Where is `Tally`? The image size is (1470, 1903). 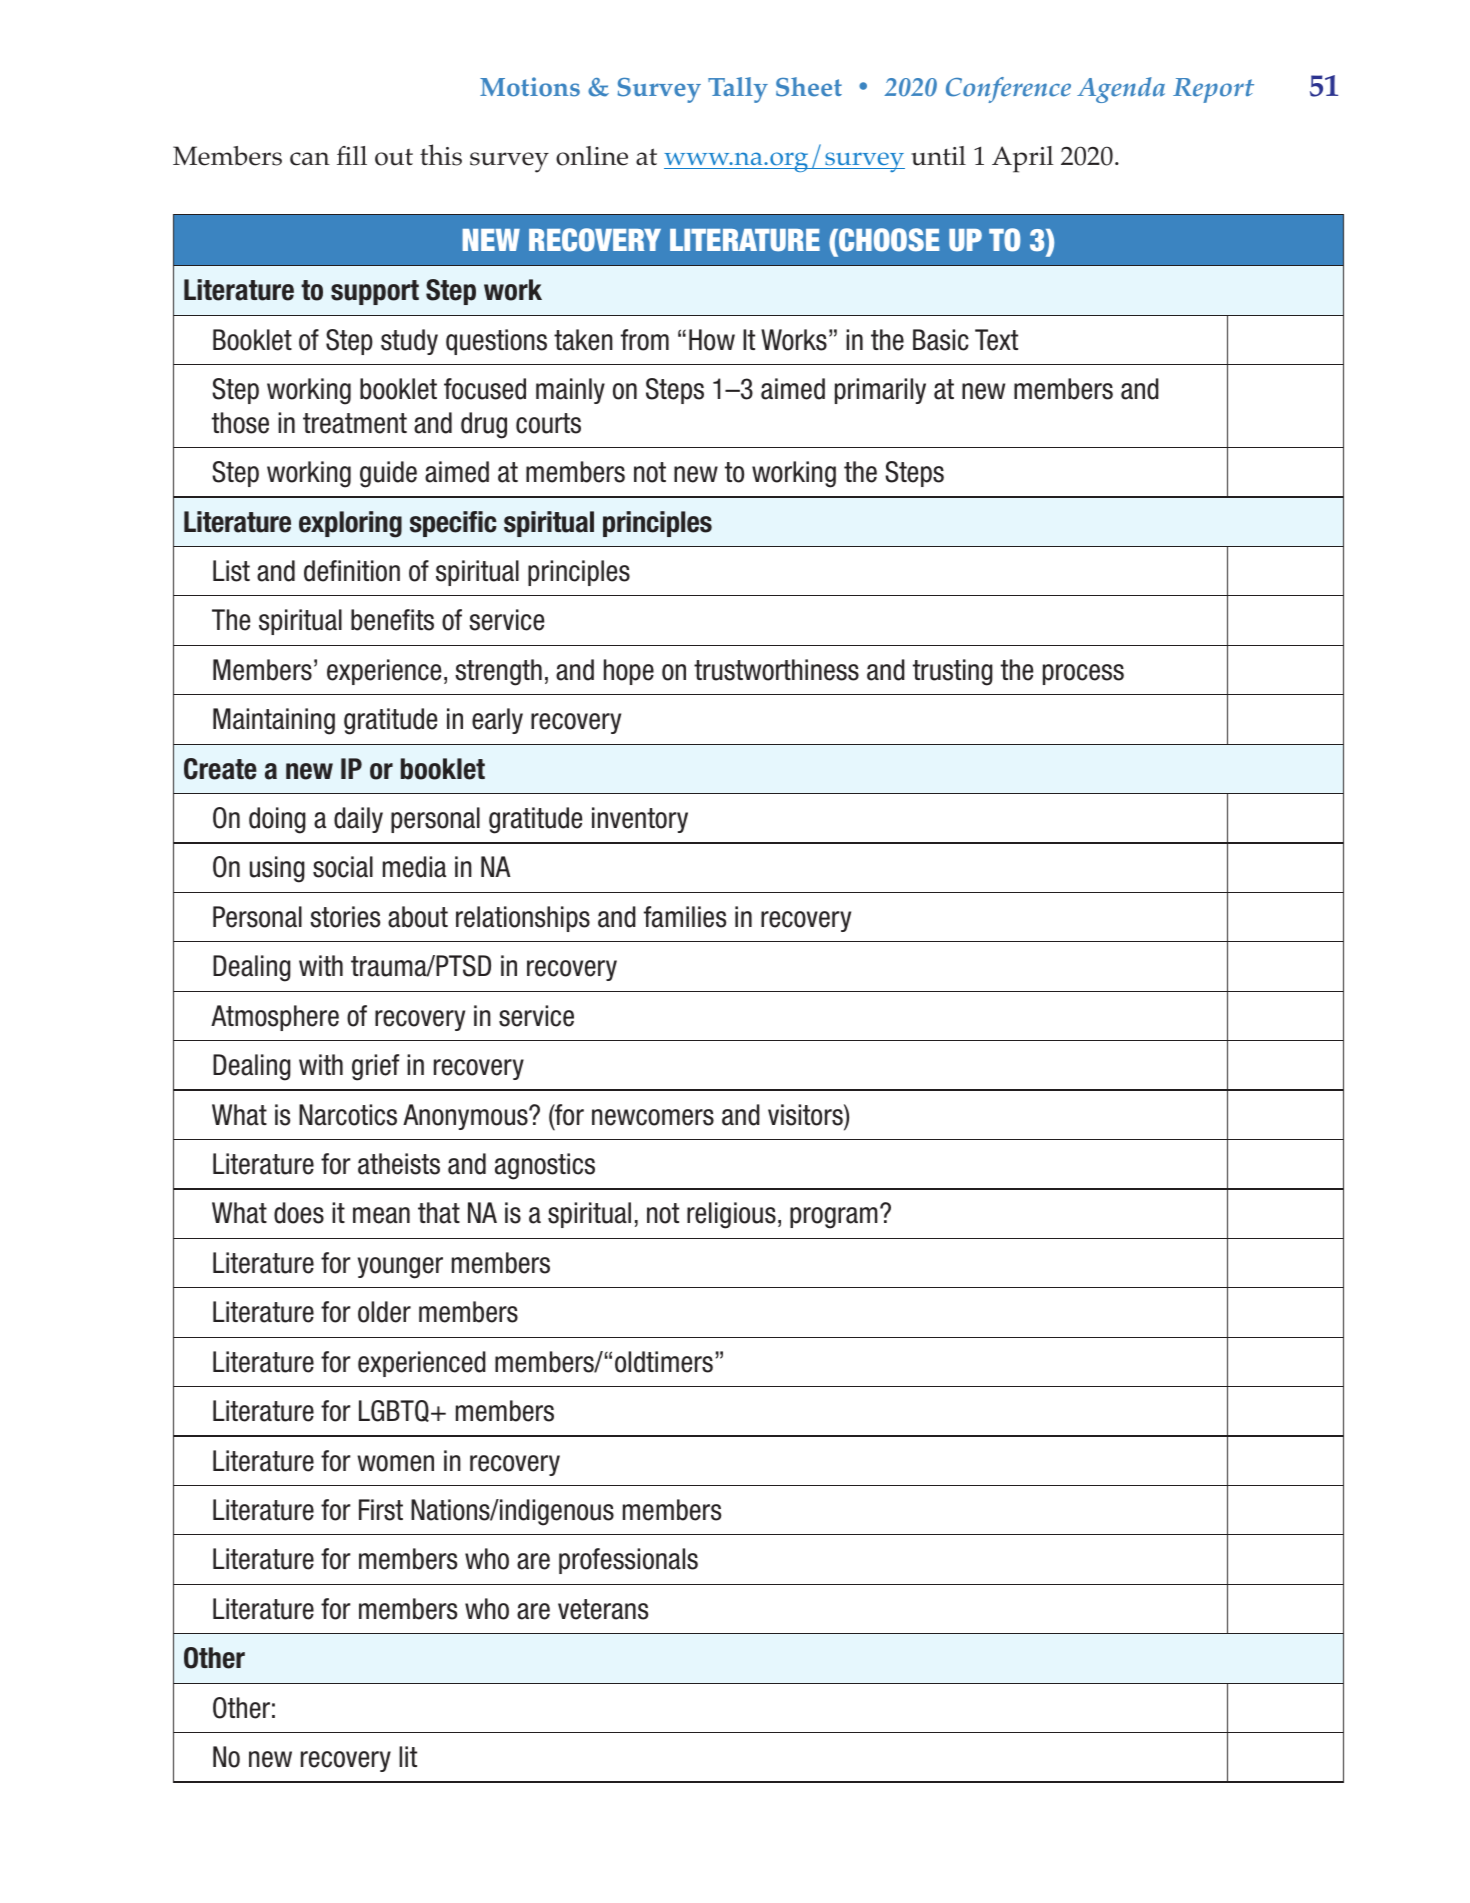
Tally is located at coordinates (738, 90).
